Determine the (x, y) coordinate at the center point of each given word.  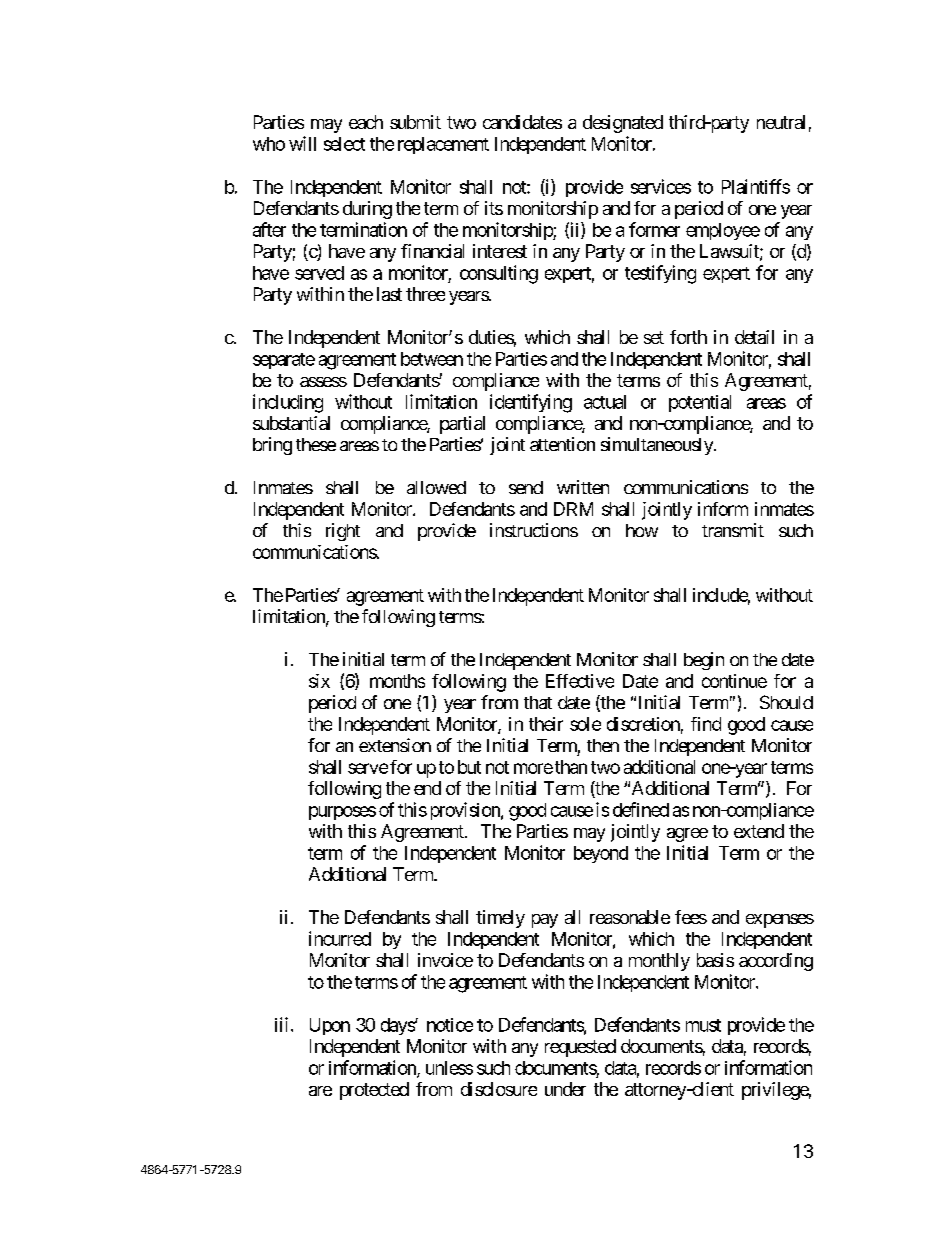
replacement (443, 145)
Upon (330, 1026)
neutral (781, 122)
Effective (580, 681)
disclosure (499, 1089)
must (703, 1025)
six (319, 681)
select (344, 144)
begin (704, 661)
